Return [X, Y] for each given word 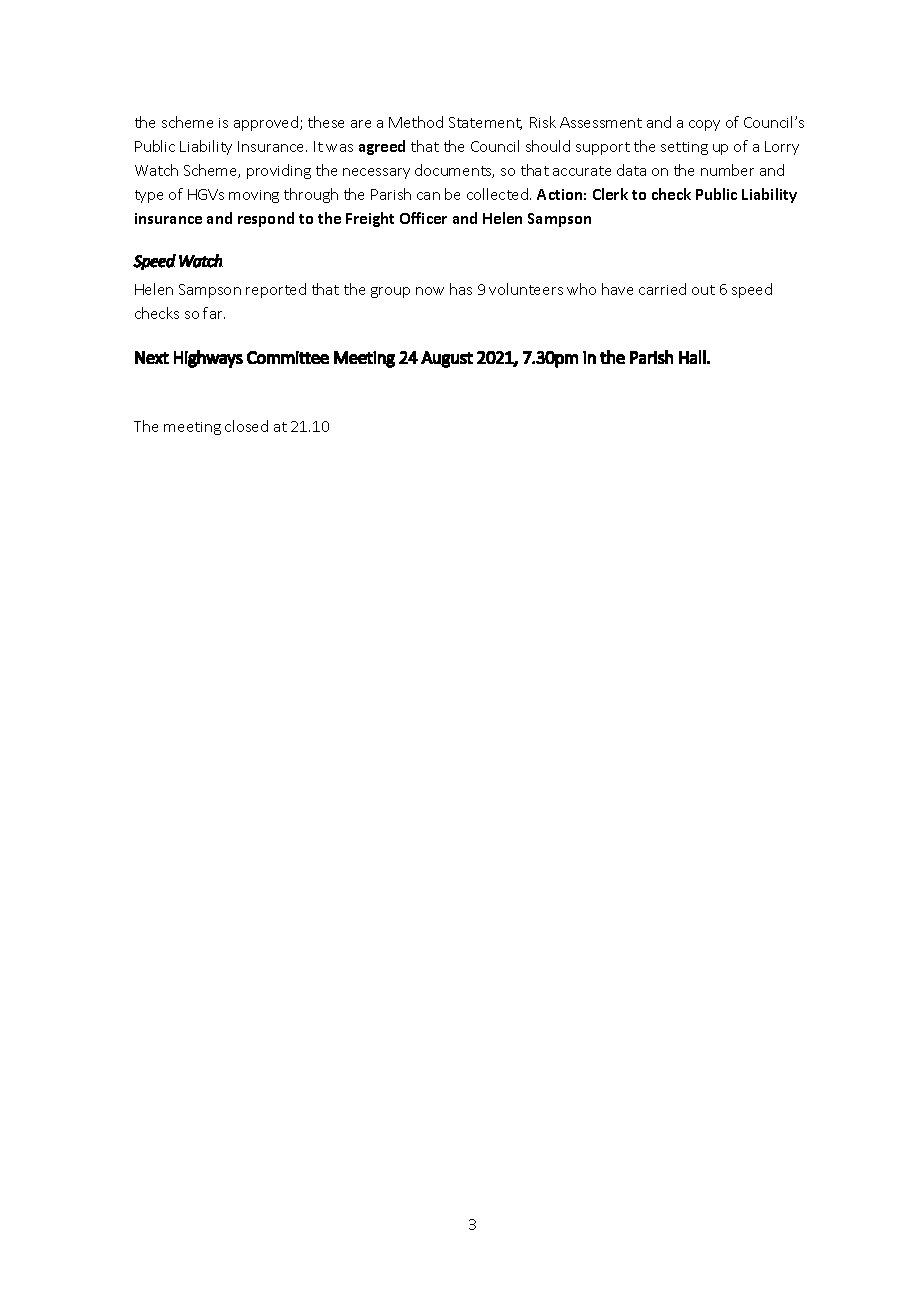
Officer [423, 218]
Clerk [610, 194]
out [703, 290]
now [430, 291]
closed [246, 426]
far [214, 313]
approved [267, 123]
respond [266, 219]
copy [704, 125]
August [447, 359]
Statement [485, 123]
